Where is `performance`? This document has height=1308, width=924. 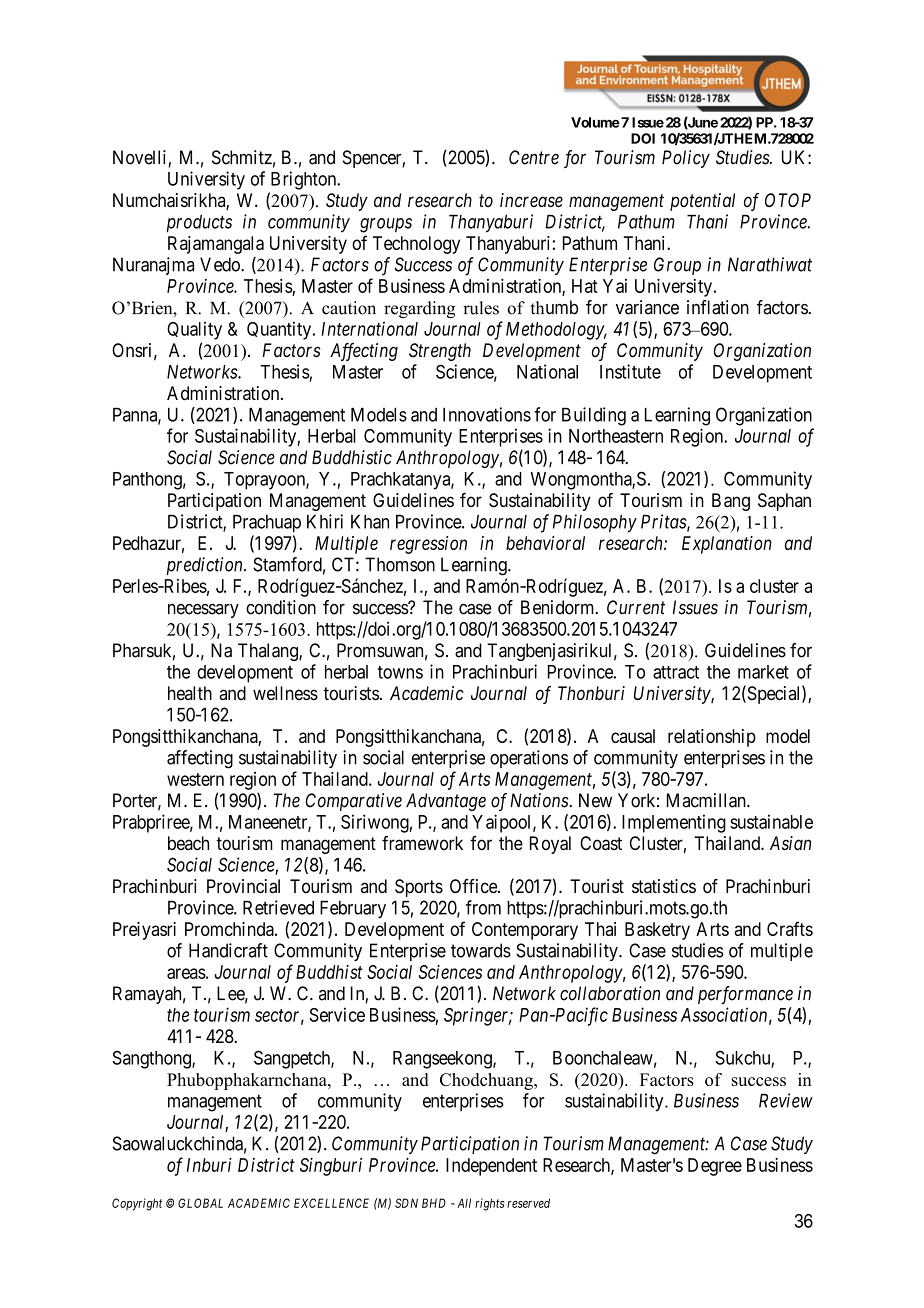 performance is located at coordinates (745, 995).
